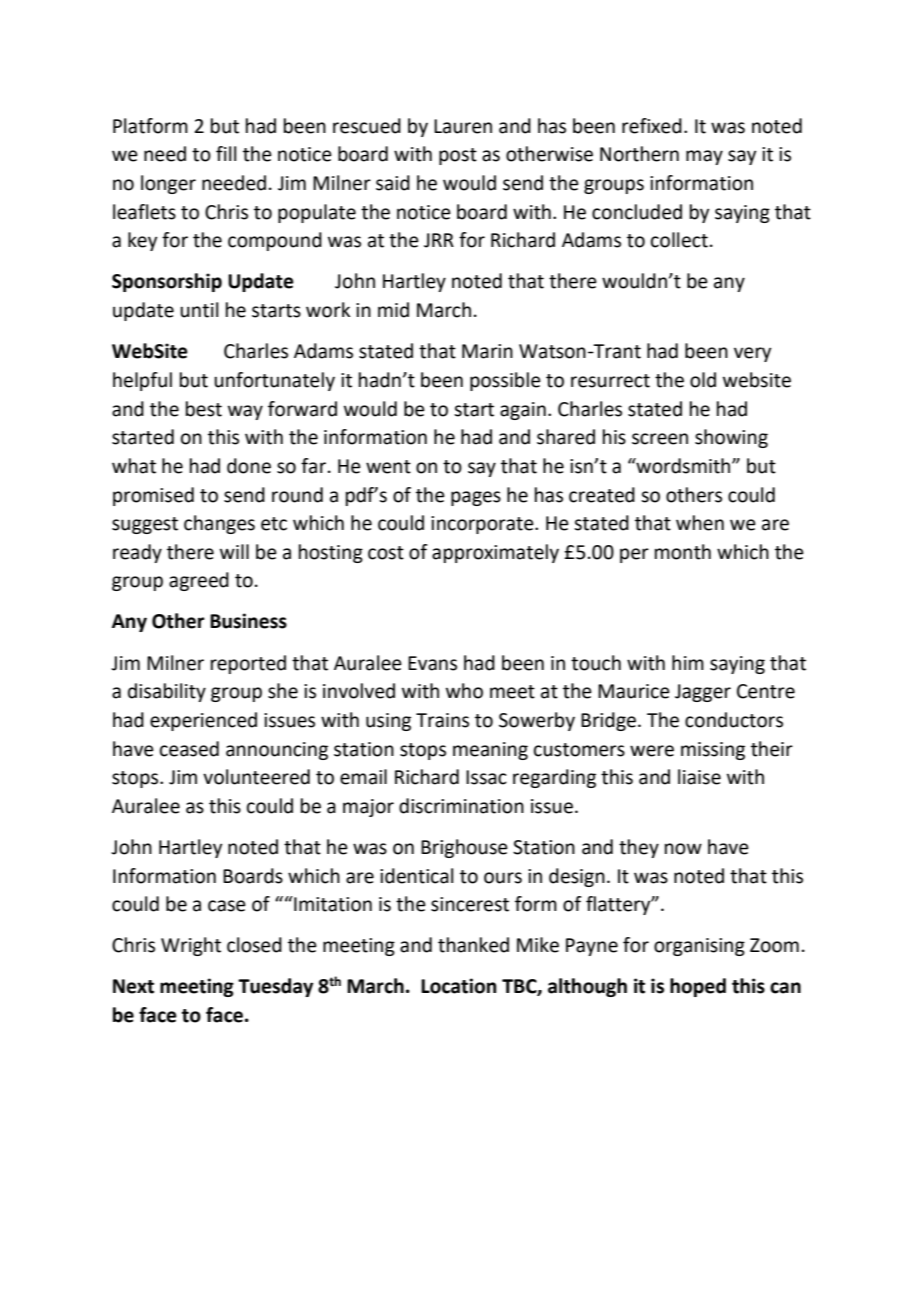  Describe the element at coordinates (226, 153) in the screenshot. I see `fill` at that location.
